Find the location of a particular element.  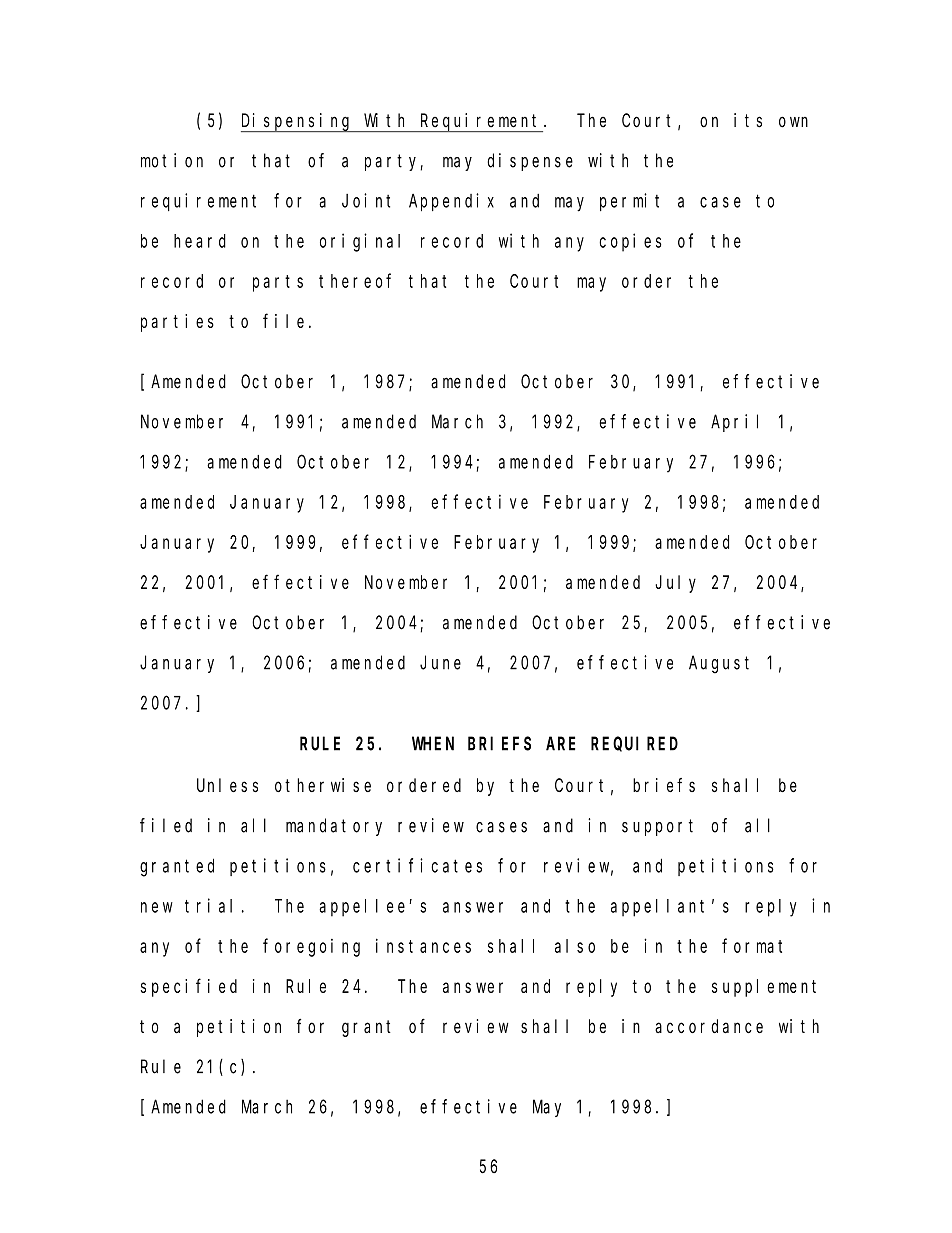

parties is located at coordinates (177, 323).
